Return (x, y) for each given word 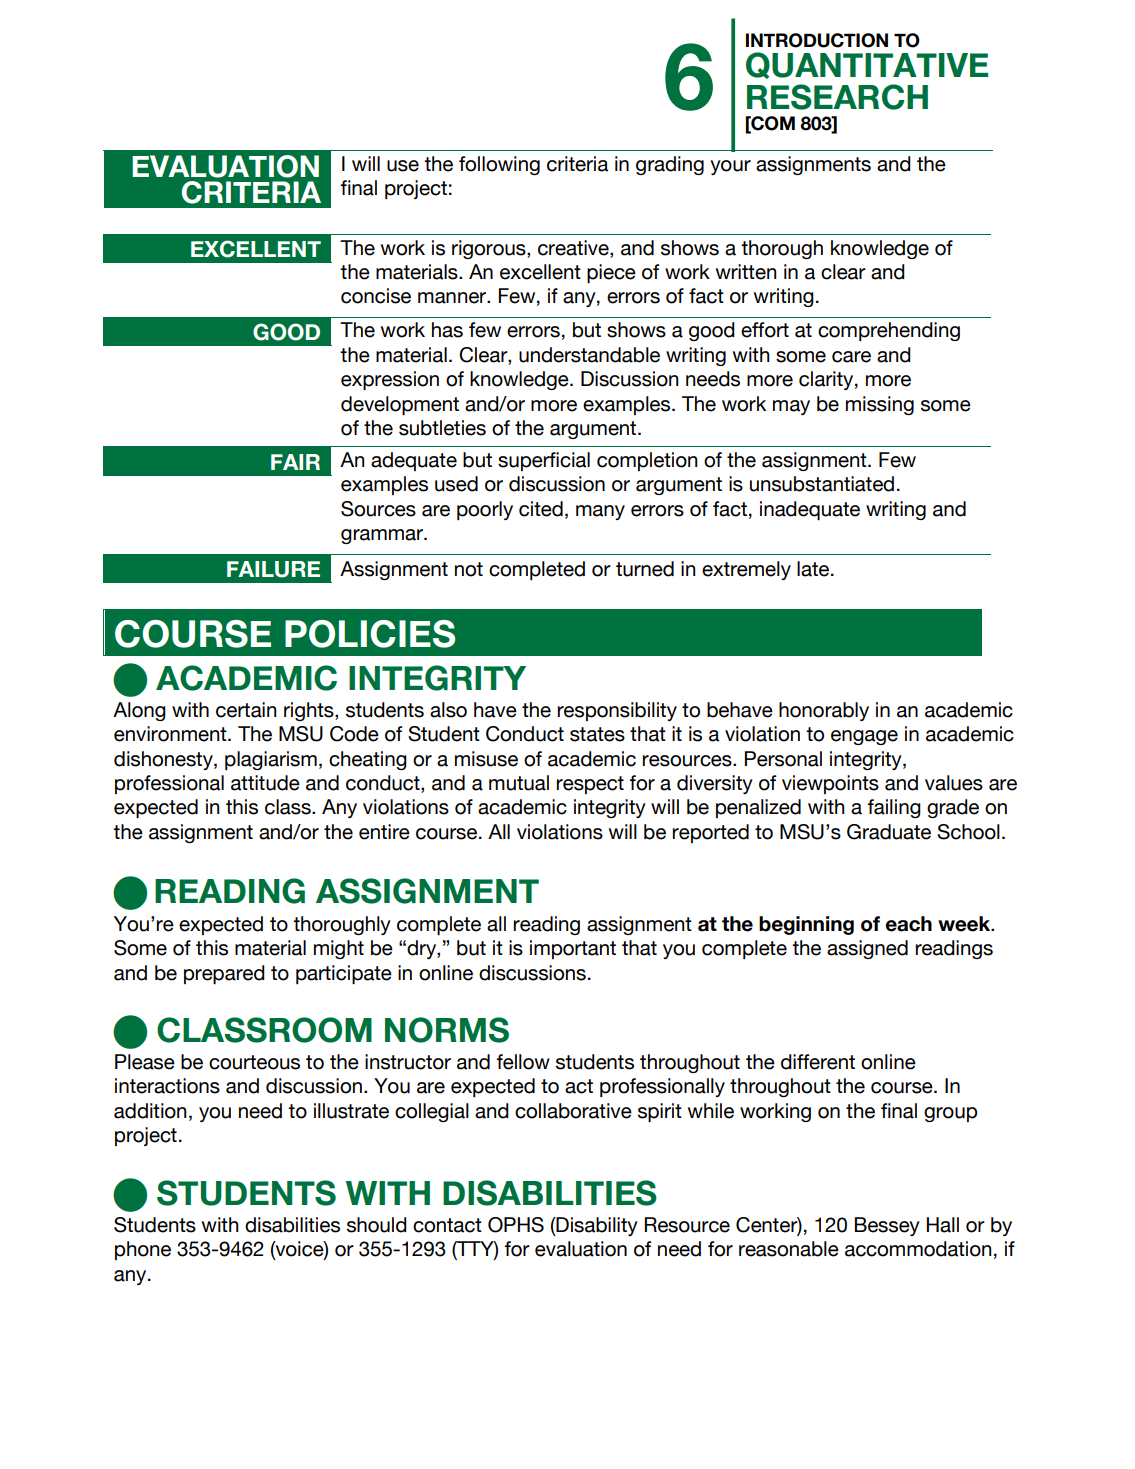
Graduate (889, 832)
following (499, 165)
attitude (265, 783)
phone (143, 1250)
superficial (544, 461)
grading (670, 165)
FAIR (295, 462)
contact (447, 1225)
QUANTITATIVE (867, 65)
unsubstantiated (822, 484)
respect (590, 785)
